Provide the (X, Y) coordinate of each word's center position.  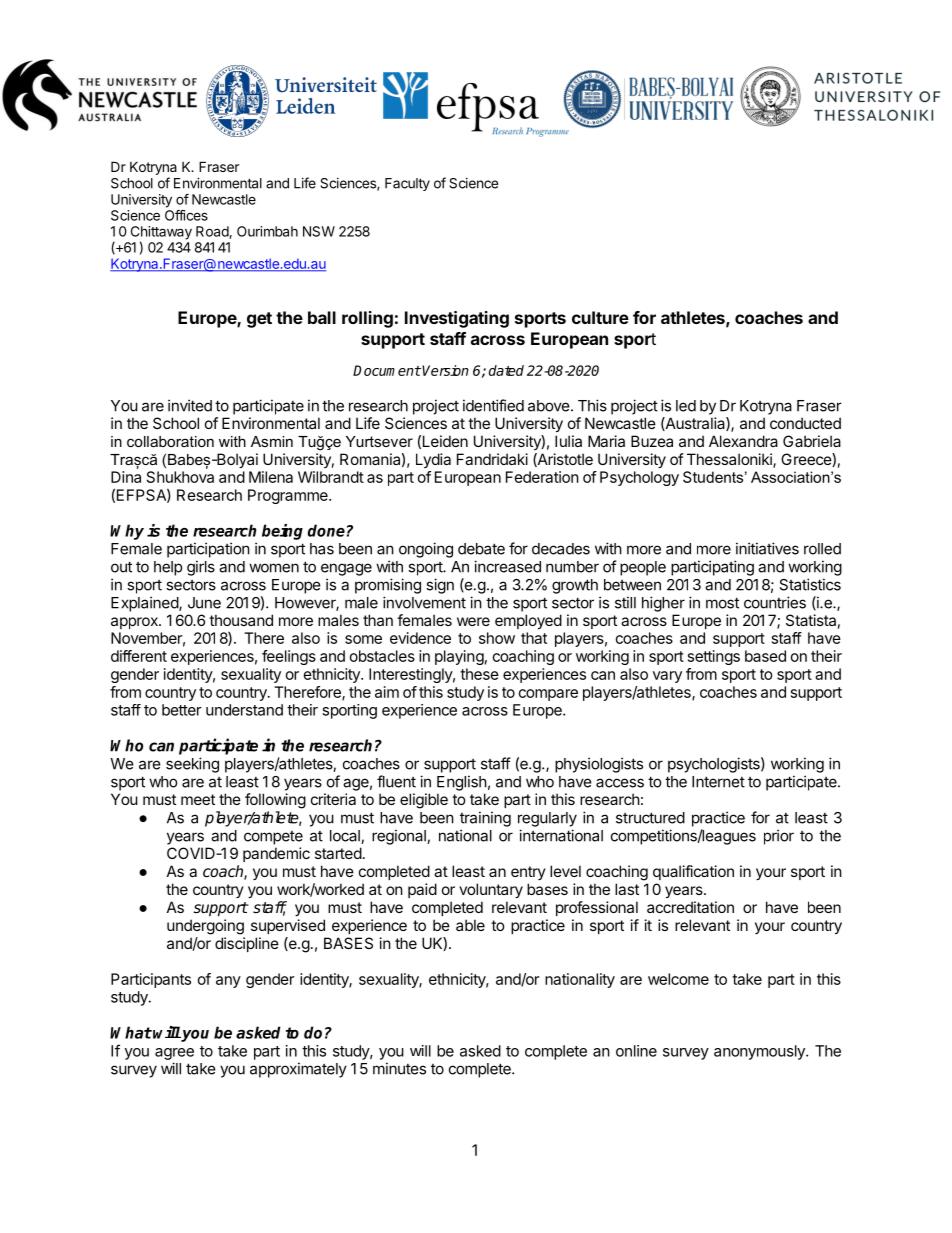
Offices (186, 215)
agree (174, 1054)
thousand (241, 620)
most (722, 603)
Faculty (407, 184)
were (473, 621)
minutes (399, 1068)
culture (600, 317)
